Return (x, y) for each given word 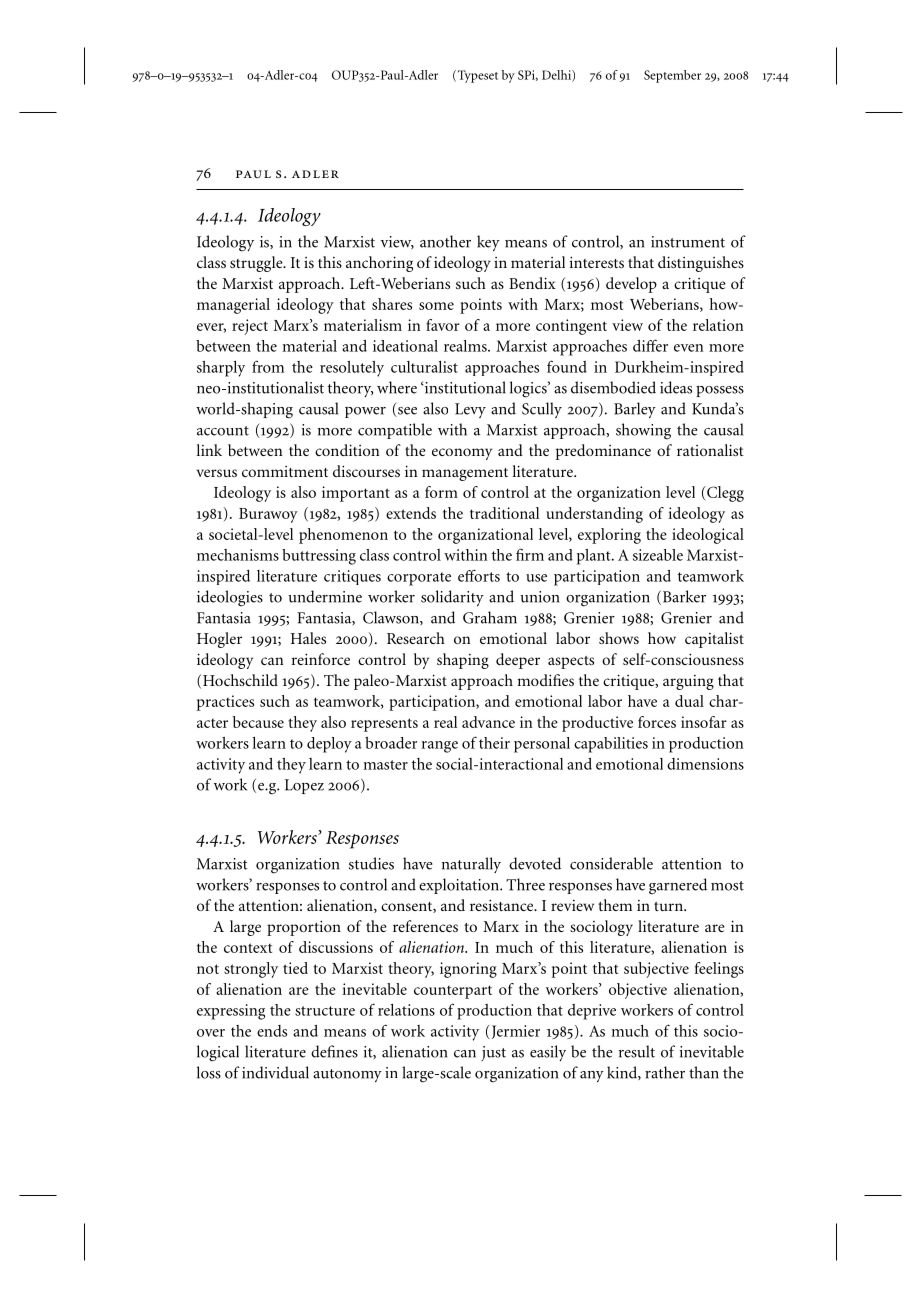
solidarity (452, 598)
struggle (257, 264)
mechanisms (238, 555)
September (672, 76)
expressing (231, 1012)
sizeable (658, 555)
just (493, 1053)
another (445, 241)
